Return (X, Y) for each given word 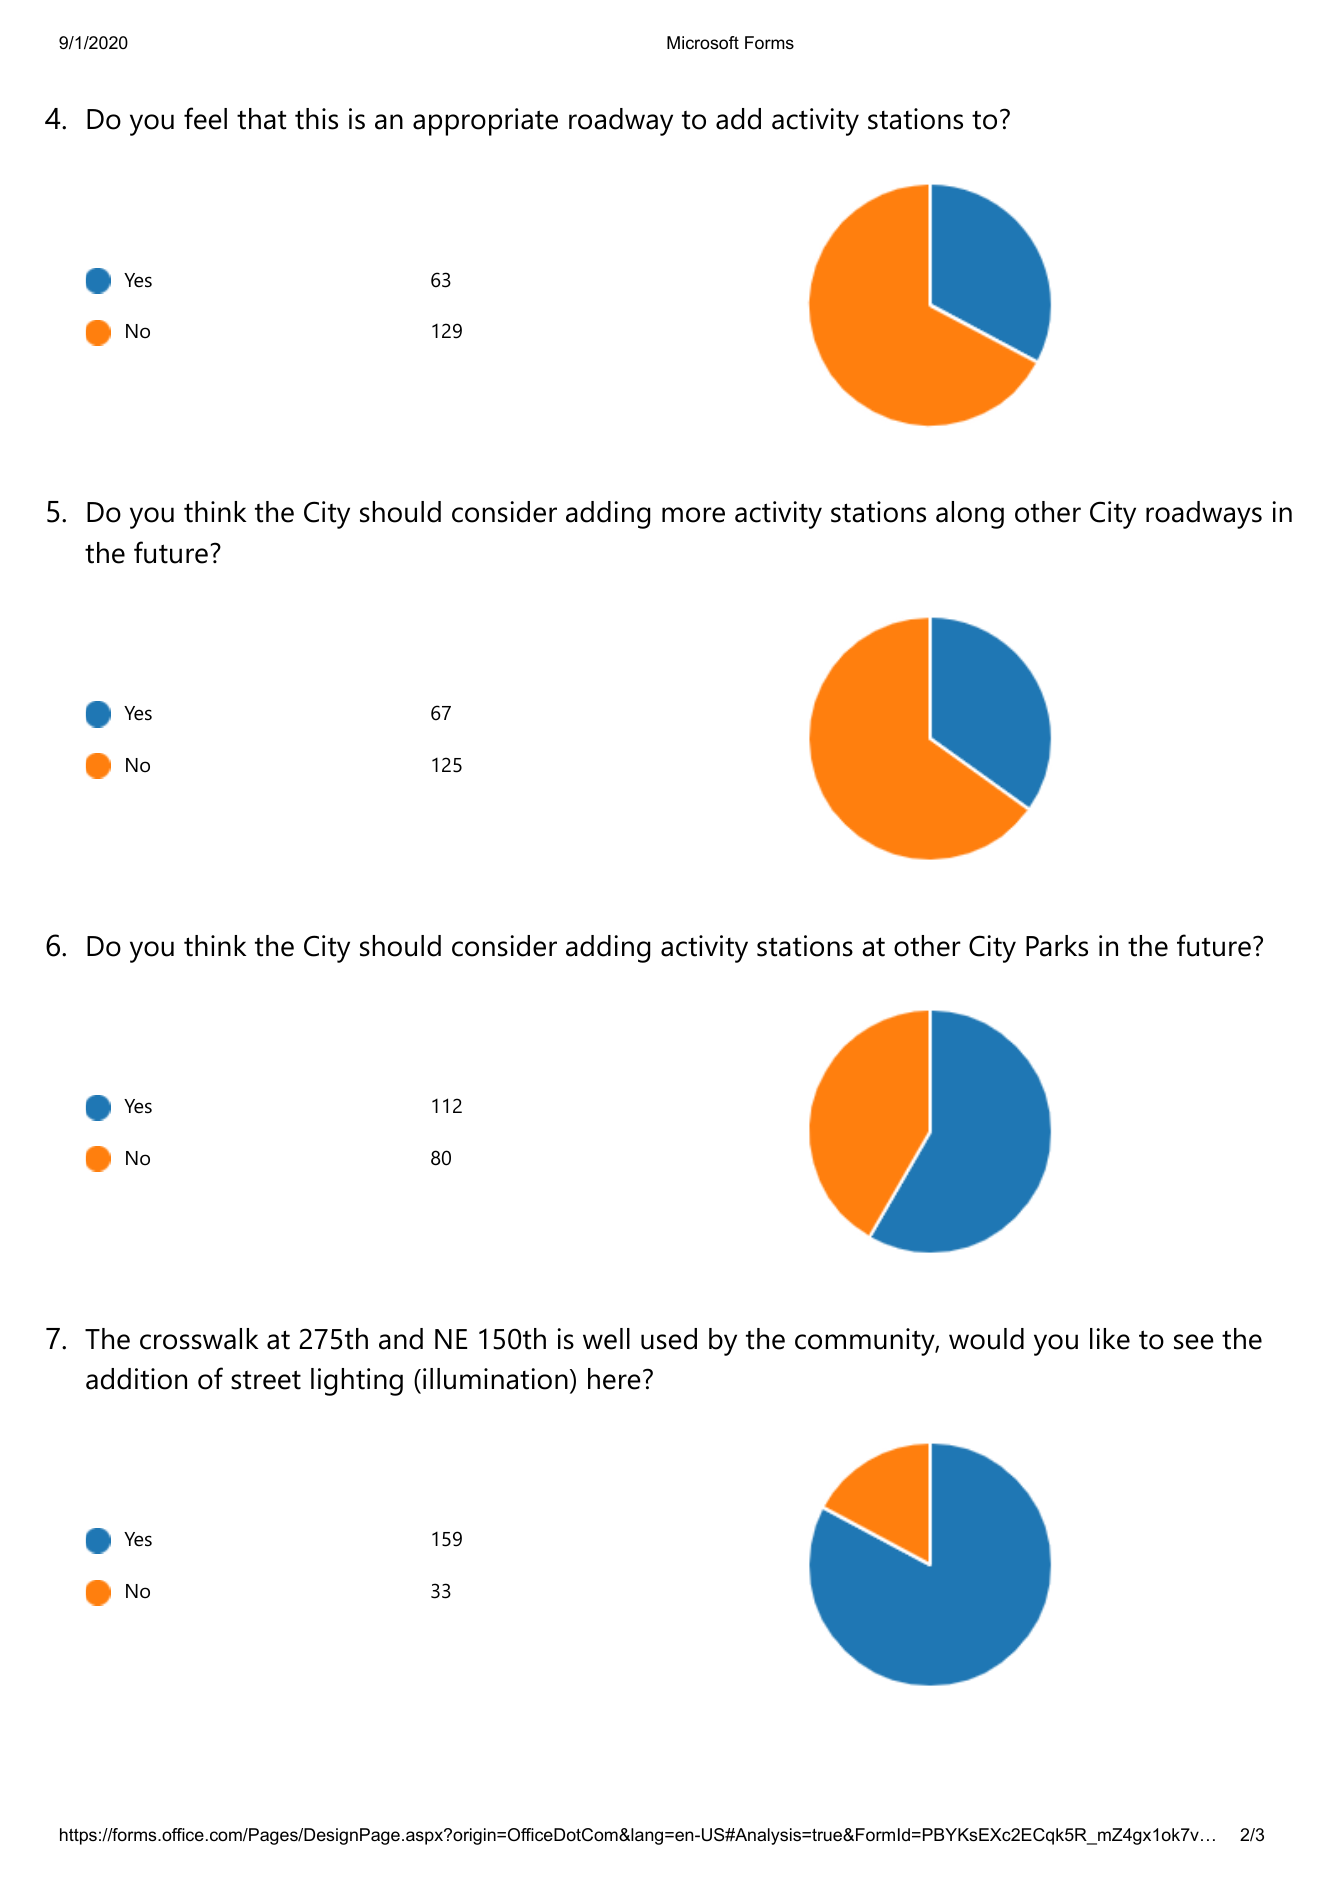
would (986, 1339)
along (970, 515)
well (606, 1339)
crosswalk (199, 1339)
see (1194, 1342)
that (261, 119)
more (693, 515)
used (669, 1339)
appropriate (485, 122)
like (1110, 1339)
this (316, 119)
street (266, 1380)
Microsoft (703, 43)
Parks (1057, 946)
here (614, 1379)
